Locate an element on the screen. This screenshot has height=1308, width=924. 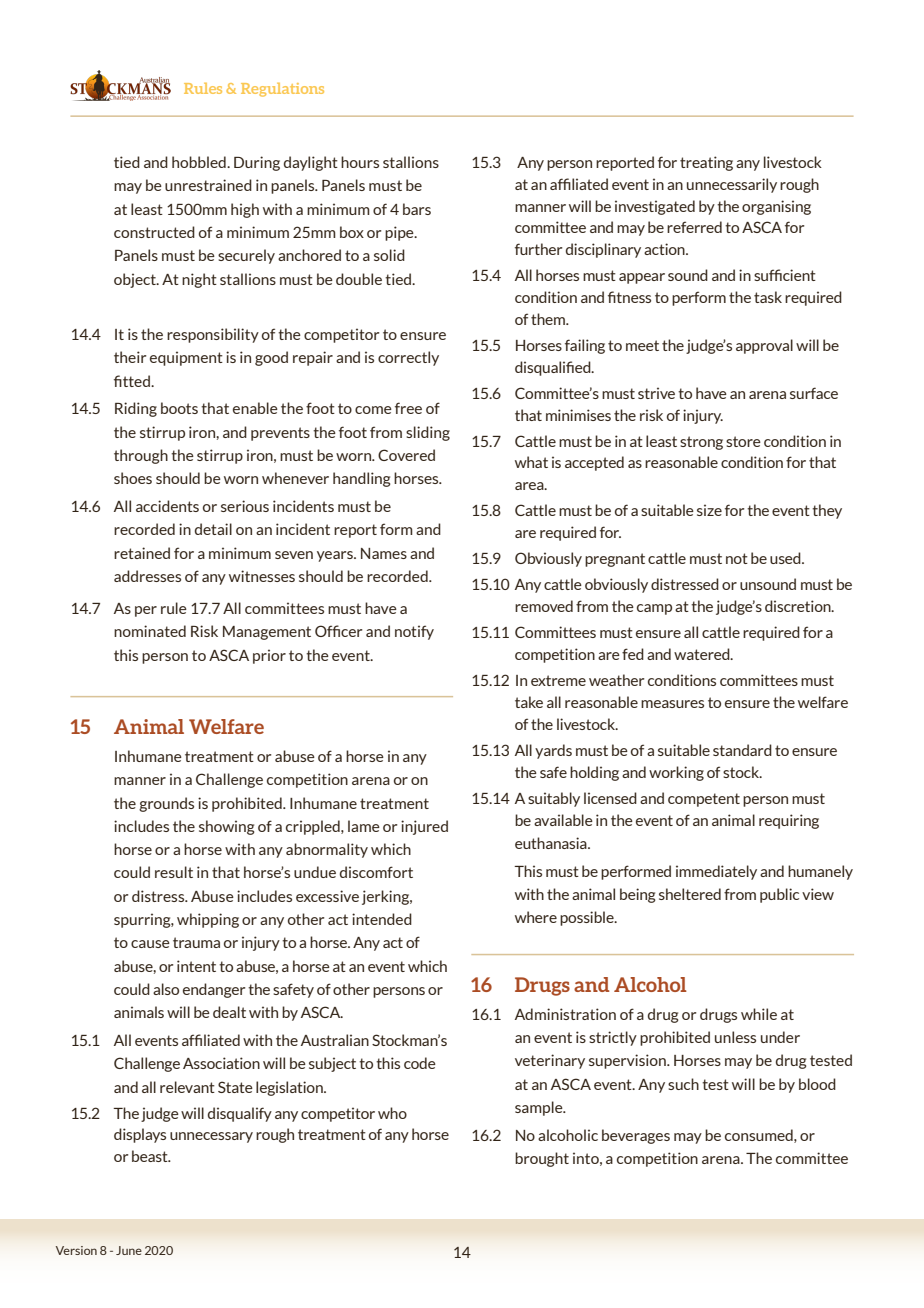
hours is located at coordinates (360, 162).
